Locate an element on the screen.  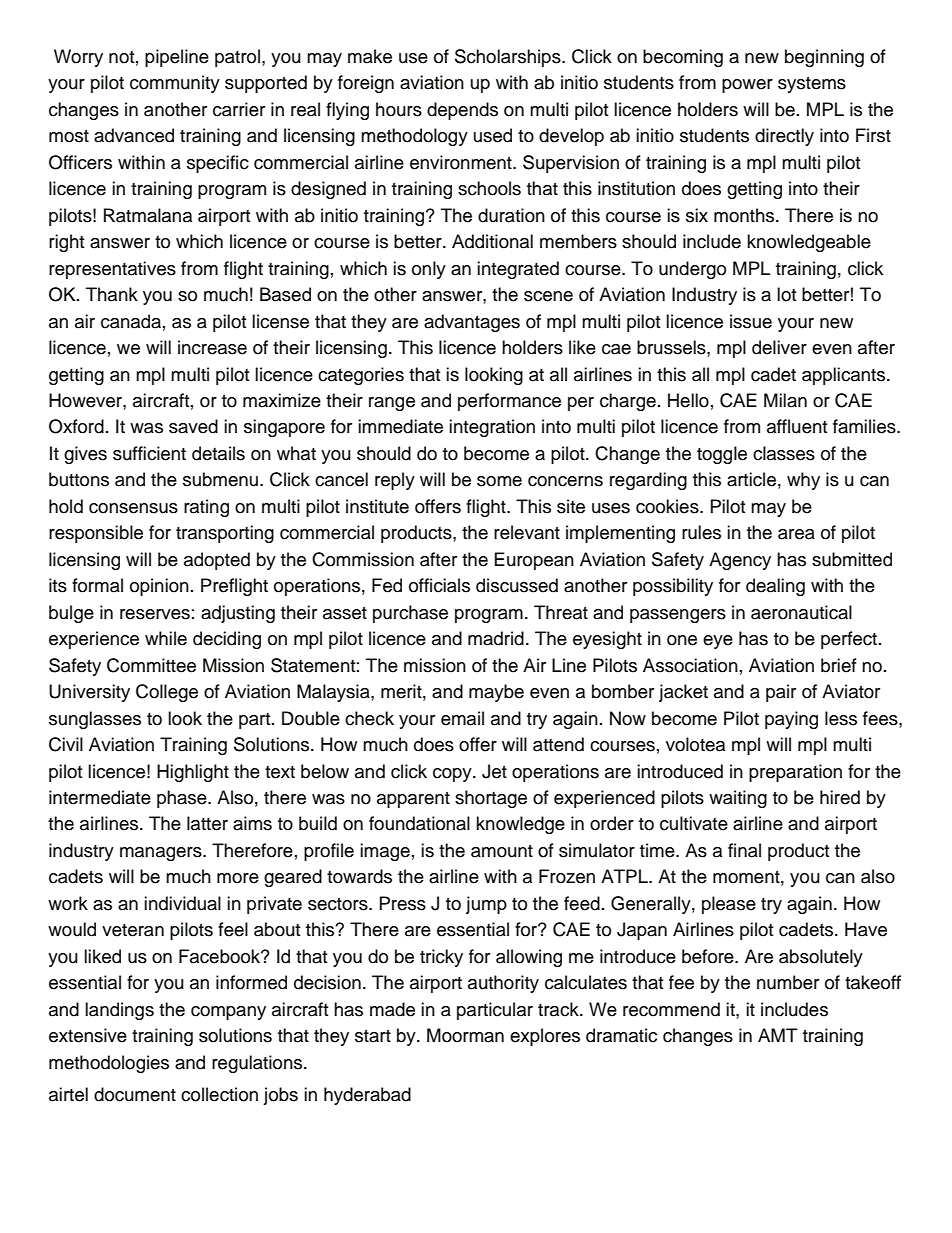
methodologies is located at coordinates (109, 1064).
